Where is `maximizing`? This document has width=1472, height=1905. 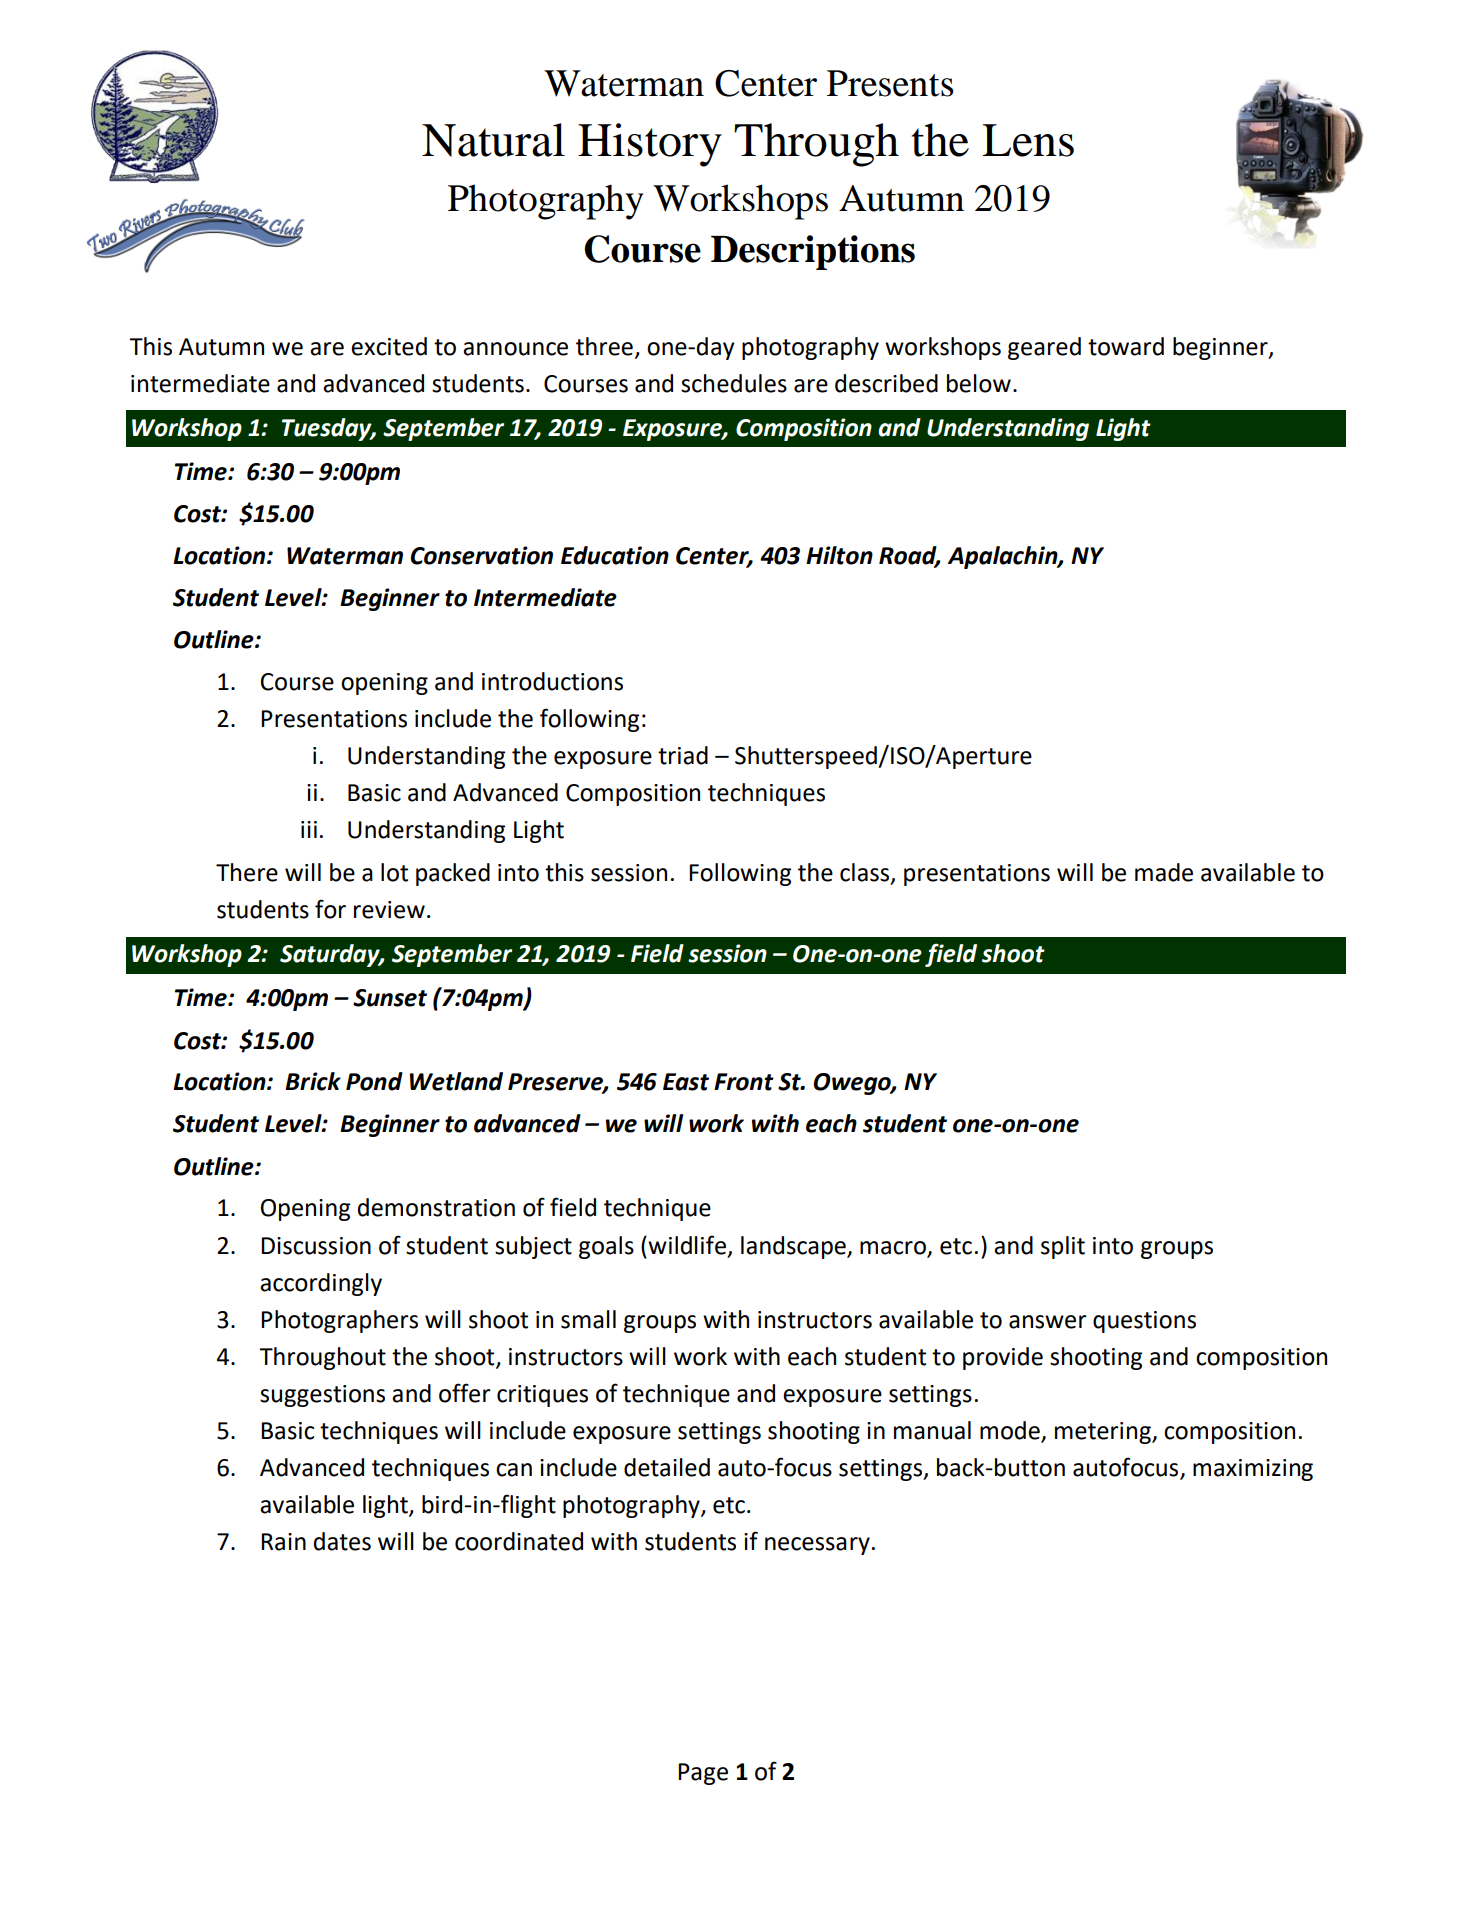
maximizing is located at coordinates (1253, 1470).
